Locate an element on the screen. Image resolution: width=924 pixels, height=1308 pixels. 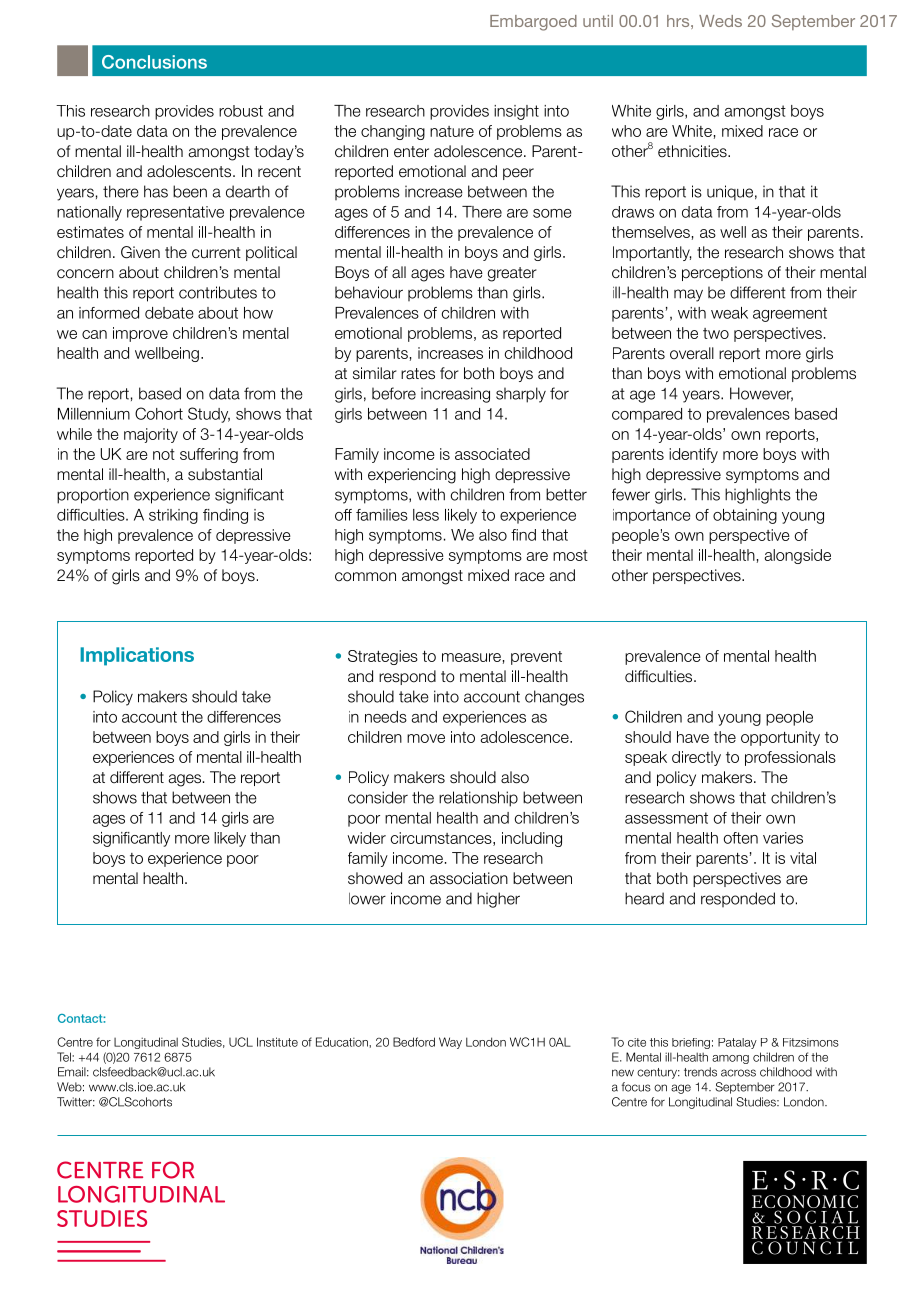
obtaining is located at coordinates (745, 516).
